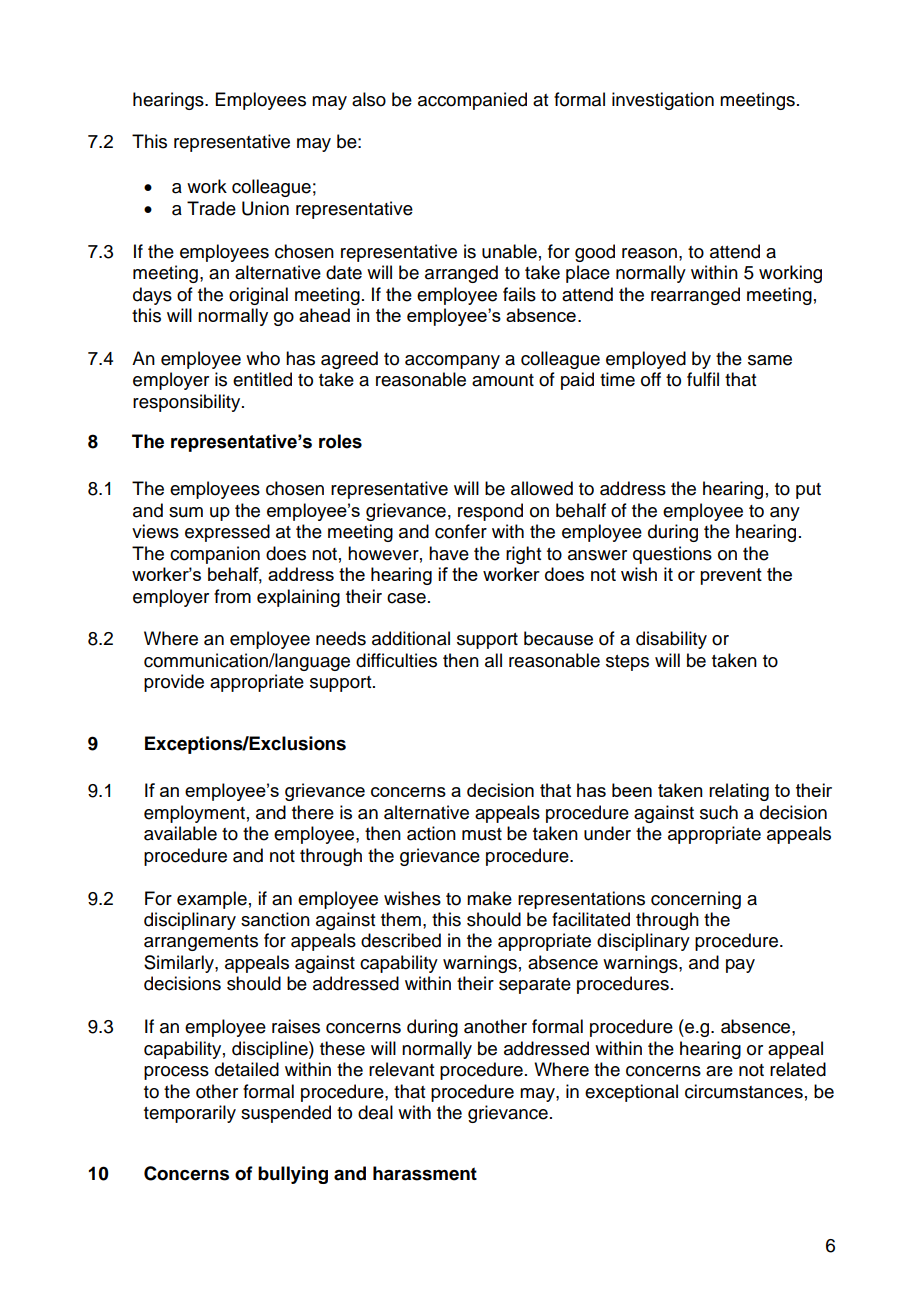 The height and width of the page is (1308, 924). What do you see at coordinates (703, 379) in the page?
I see `fulfil` at bounding box center [703, 379].
